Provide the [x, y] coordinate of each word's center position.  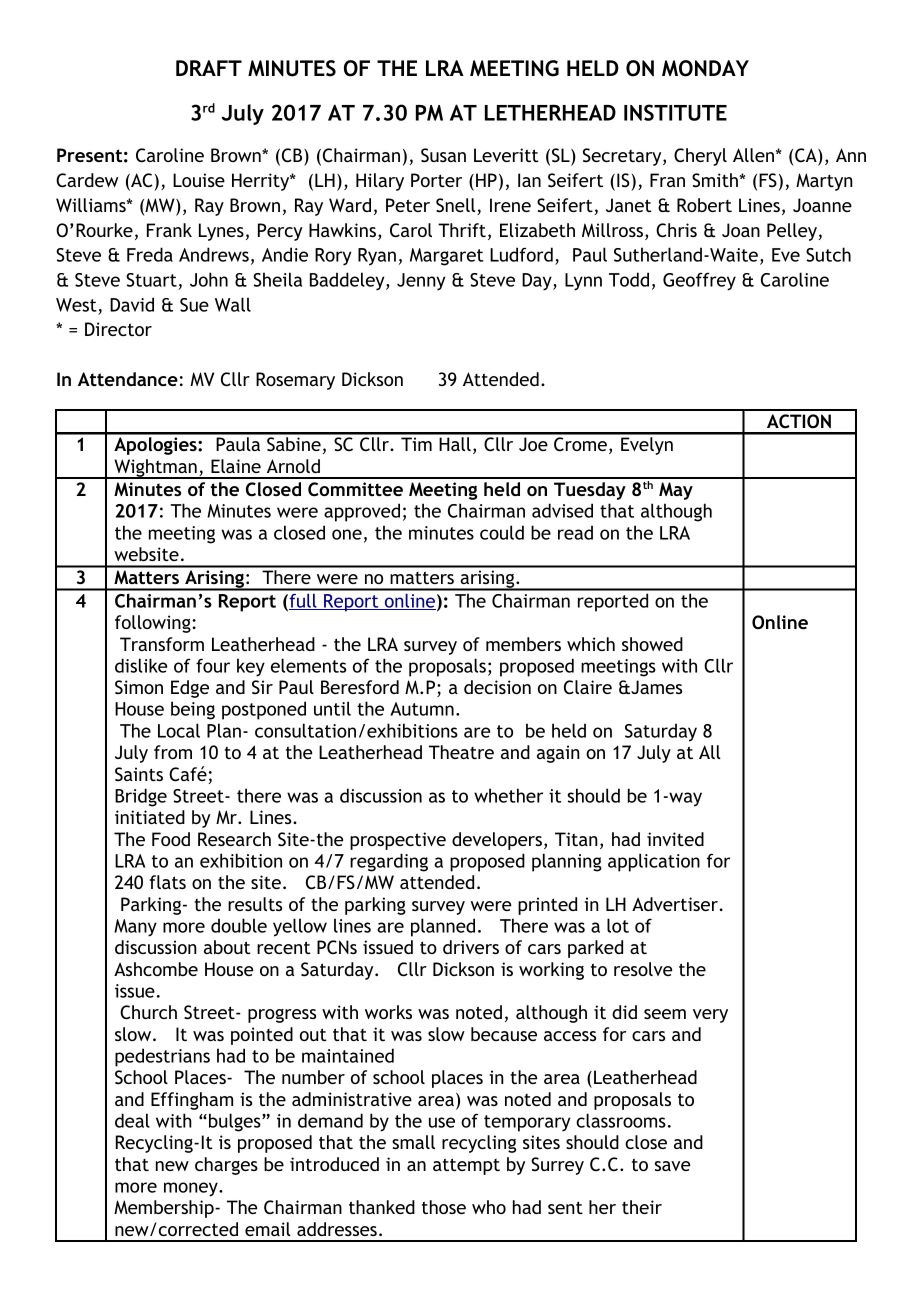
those [444, 1207]
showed [652, 644]
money [192, 1189]
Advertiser [675, 904]
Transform [162, 644]
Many [135, 928]
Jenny [421, 282]
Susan [443, 155]
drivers [471, 947]
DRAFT [209, 68]
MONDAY [705, 68]
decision [497, 687]
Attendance [128, 379]
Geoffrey [699, 281]
